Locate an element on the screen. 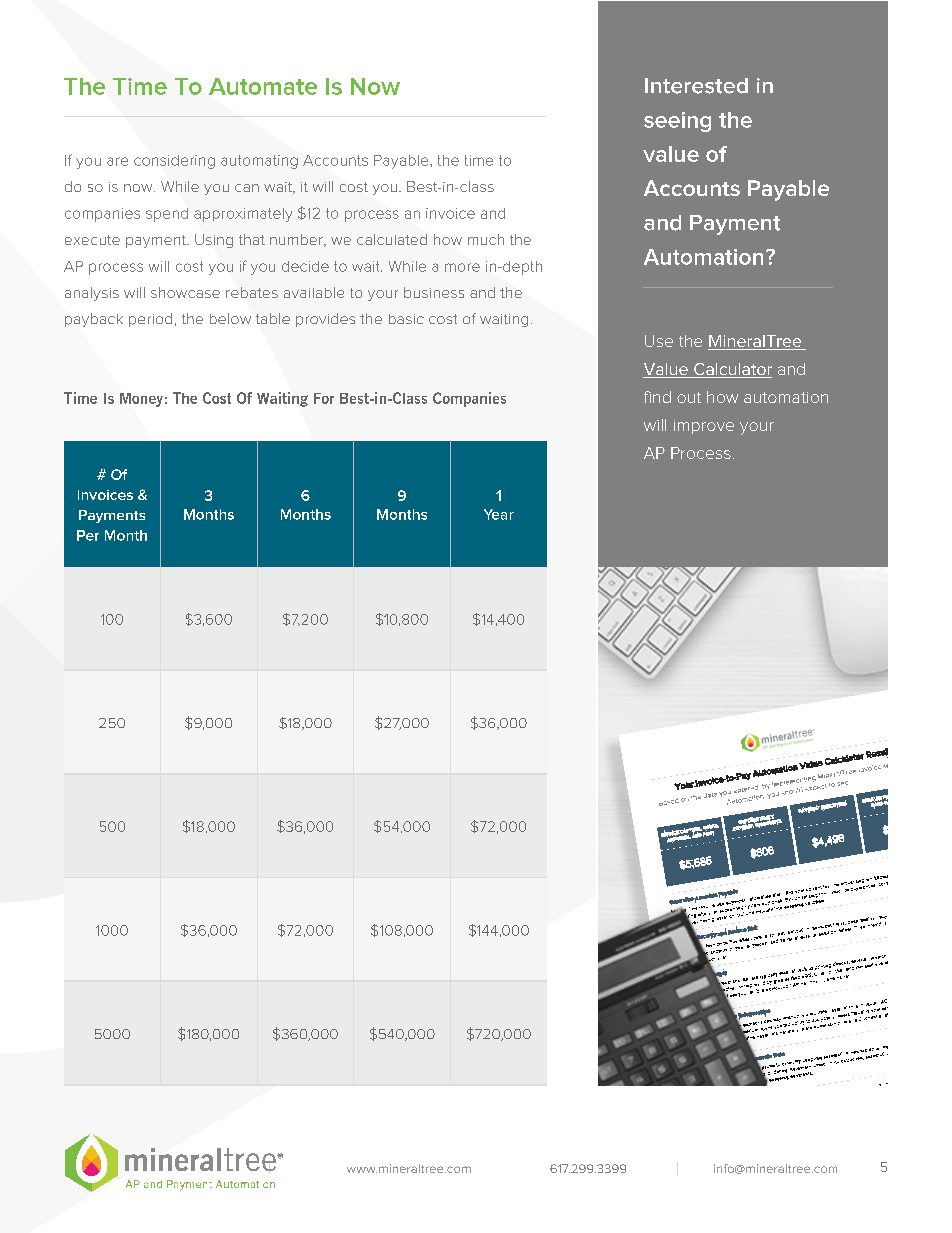 The height and width of the screenshot is (1233, 952). Automate is located at coordinates (263, 86).
